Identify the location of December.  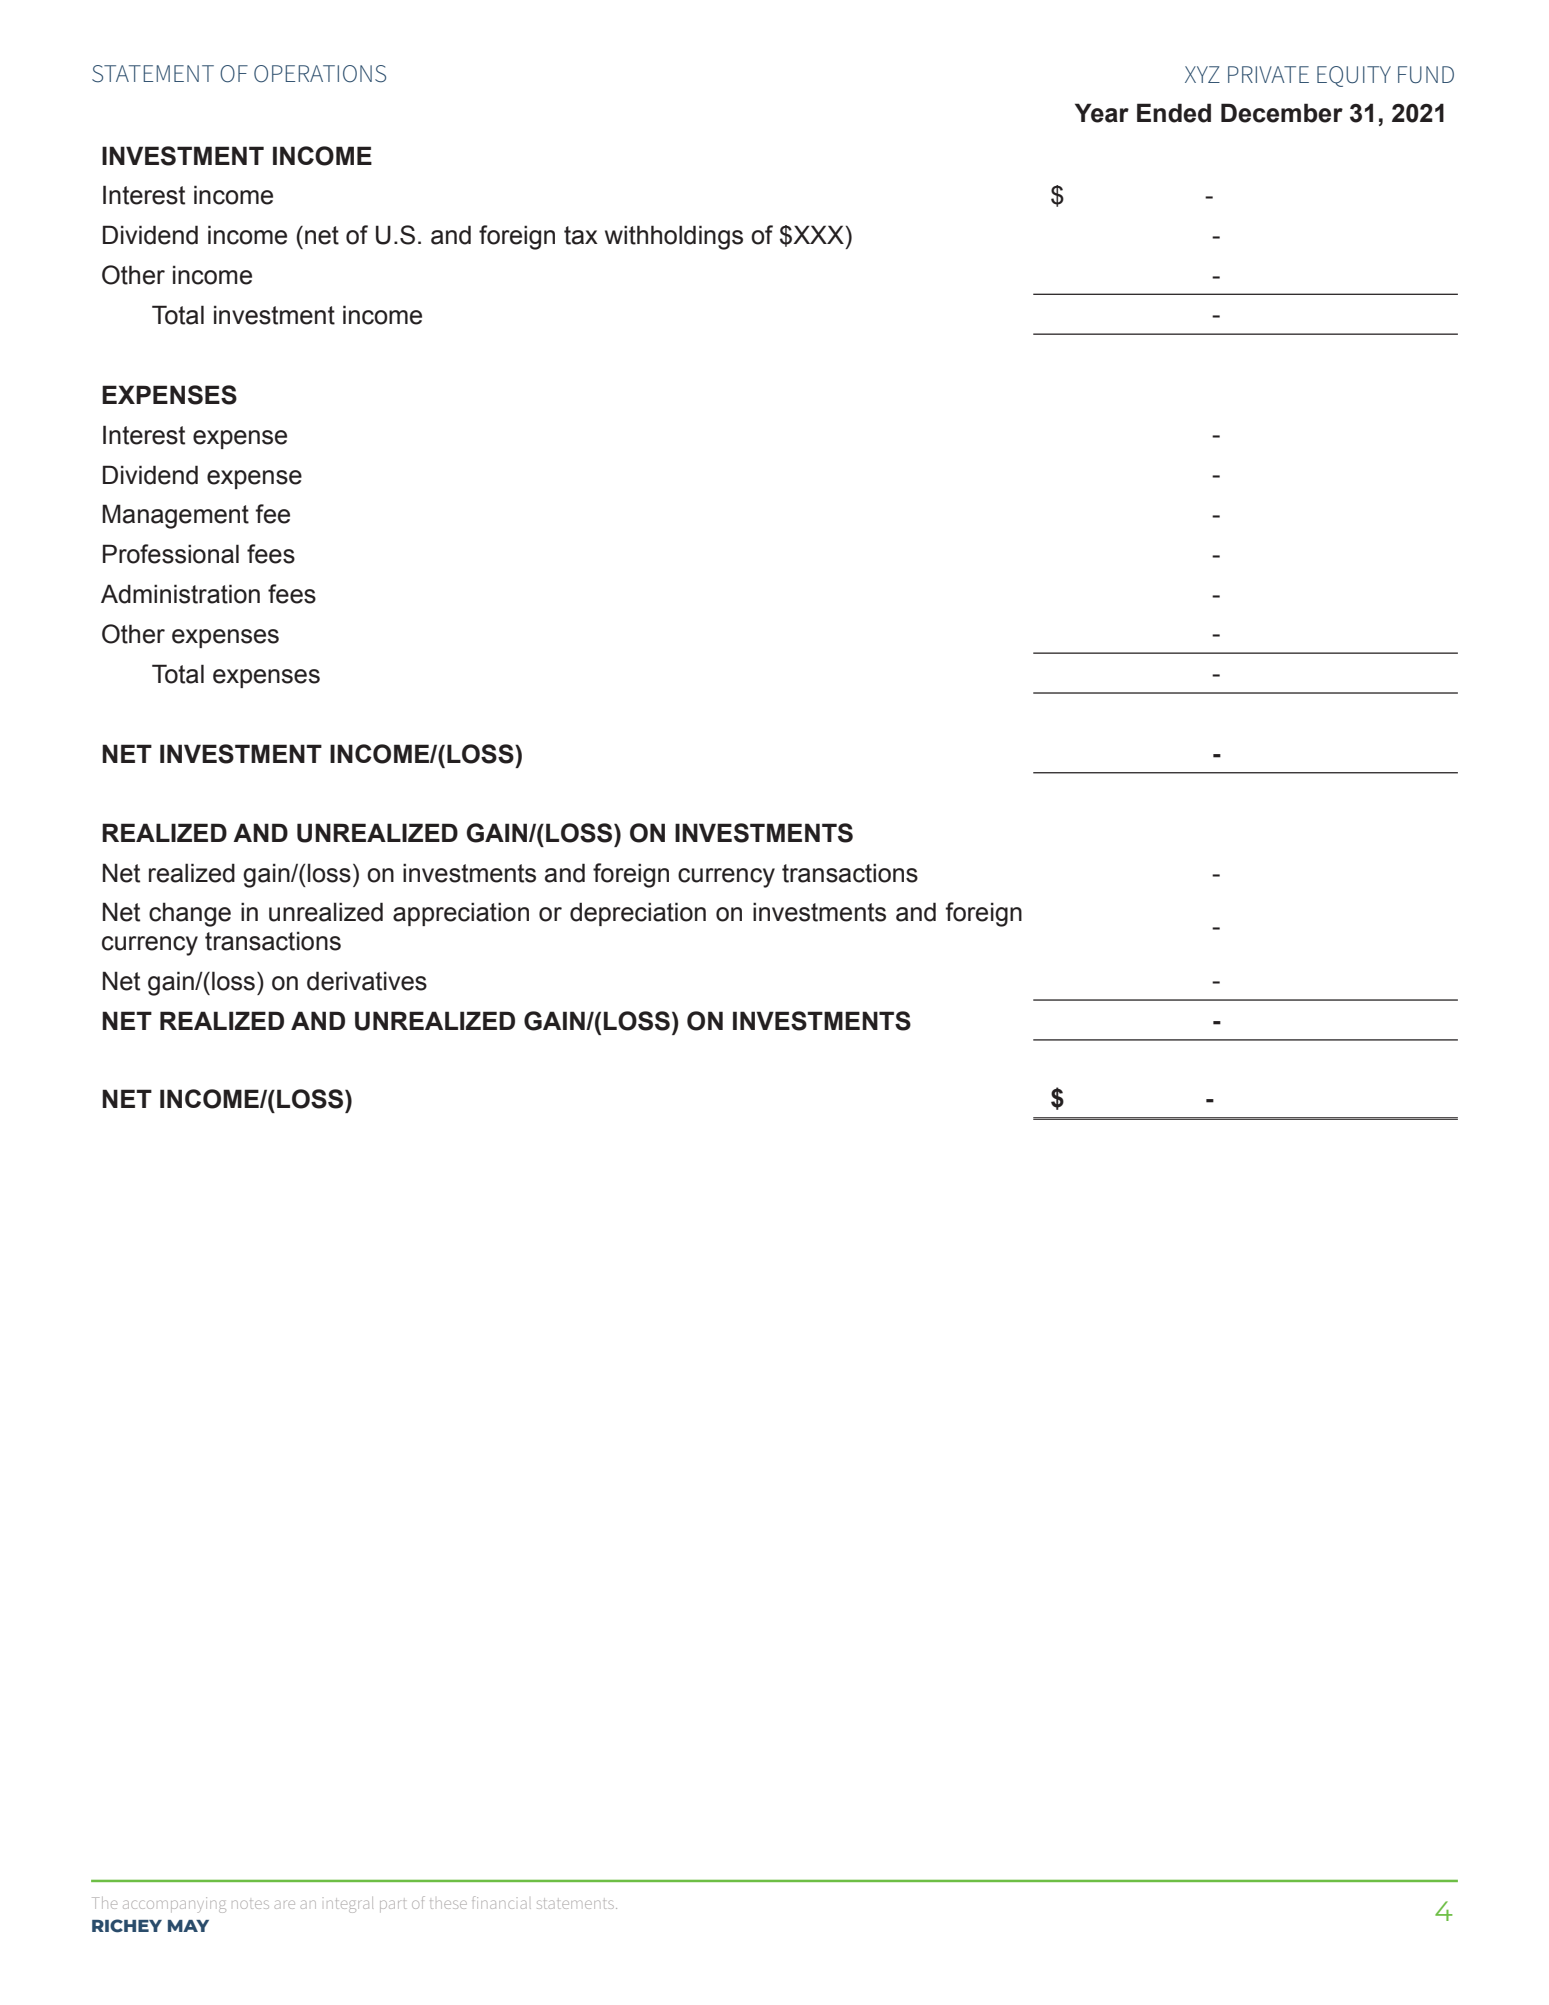
(1282, 113).
